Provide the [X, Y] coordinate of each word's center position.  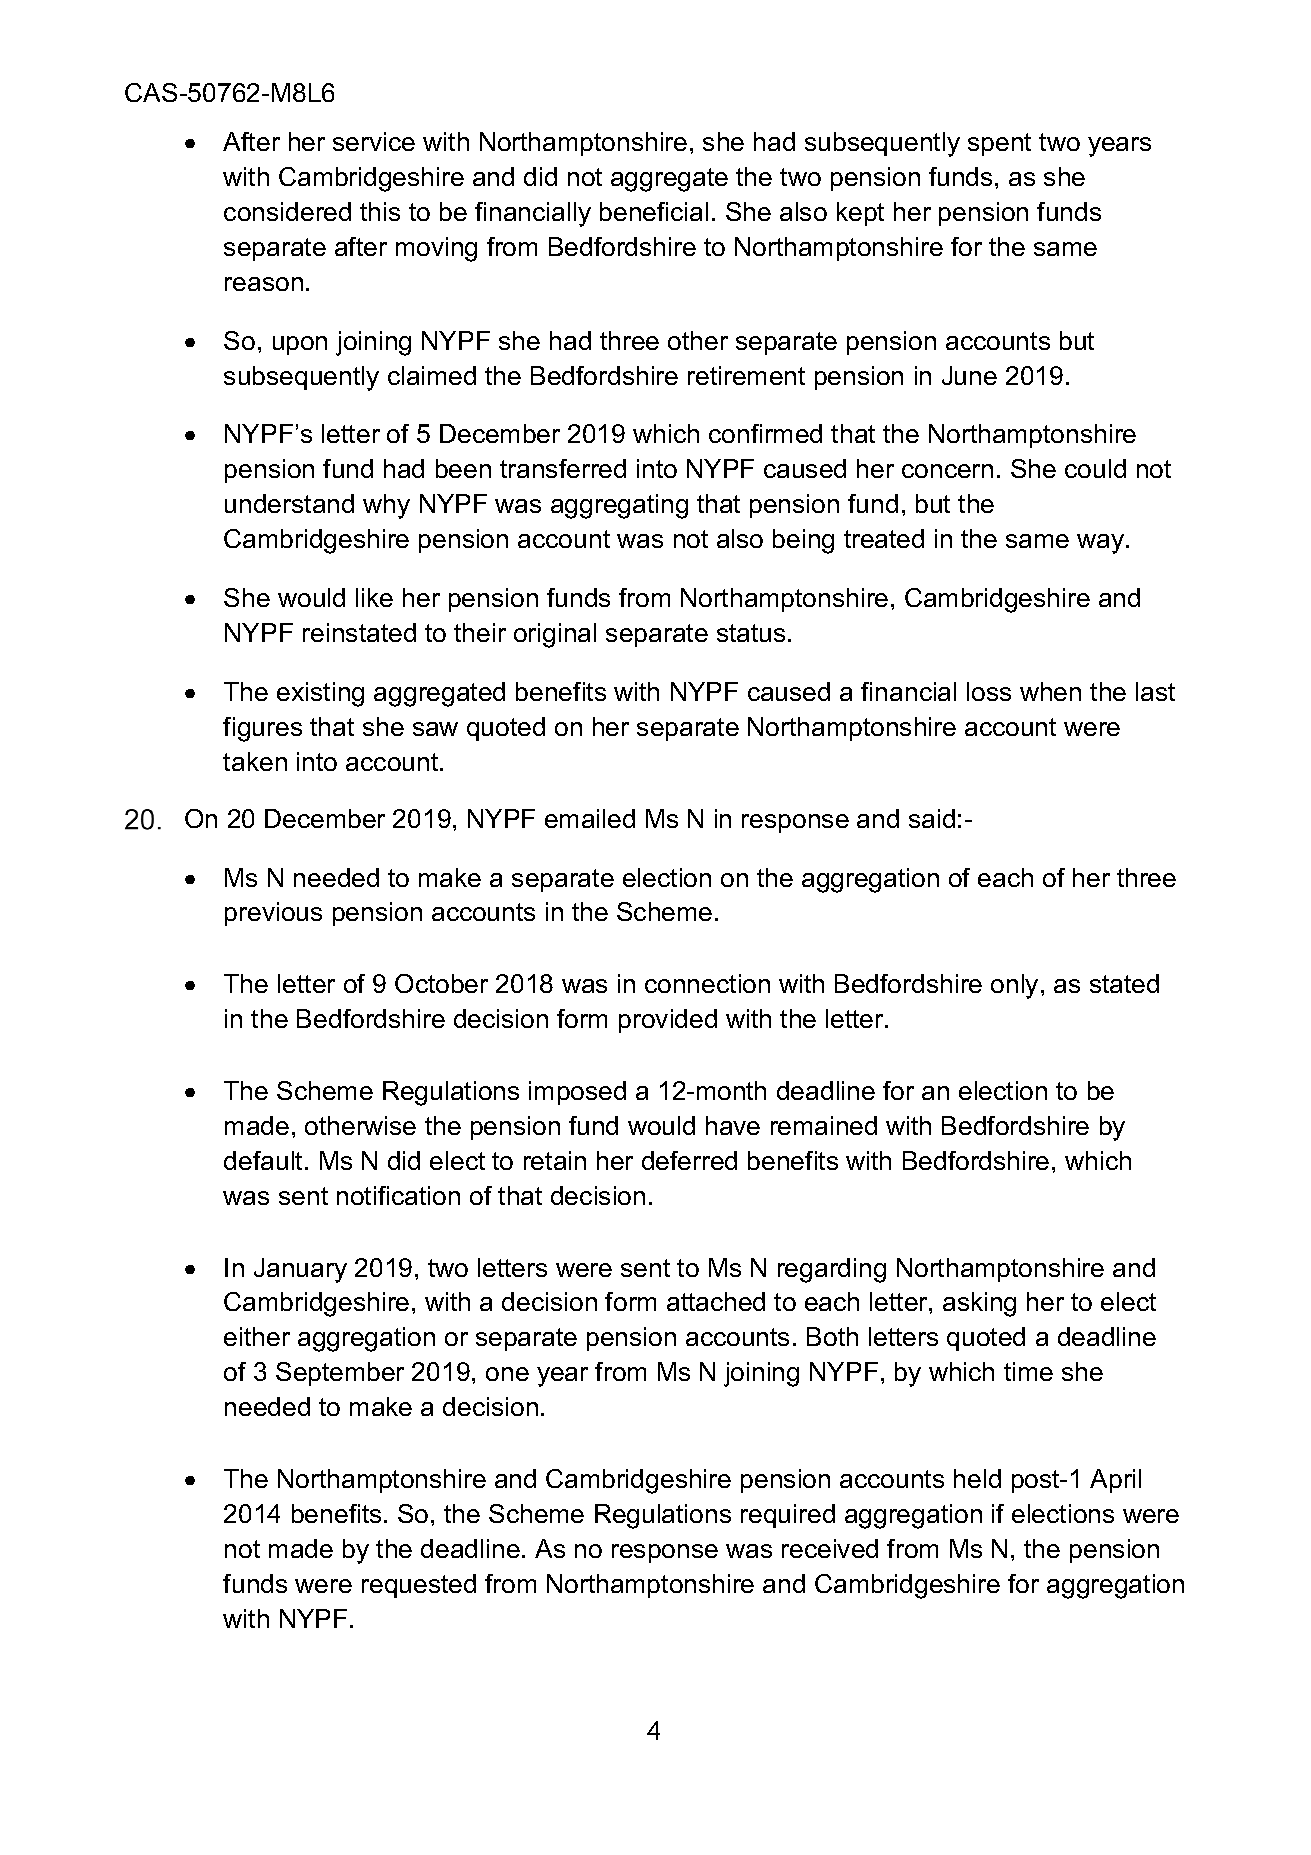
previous [273, 914]
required [788, 1516]
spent [999, 144]
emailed [590, 818]
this [380, 211]
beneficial [654, 211]
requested [419, 1586]
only [1014, 986]
